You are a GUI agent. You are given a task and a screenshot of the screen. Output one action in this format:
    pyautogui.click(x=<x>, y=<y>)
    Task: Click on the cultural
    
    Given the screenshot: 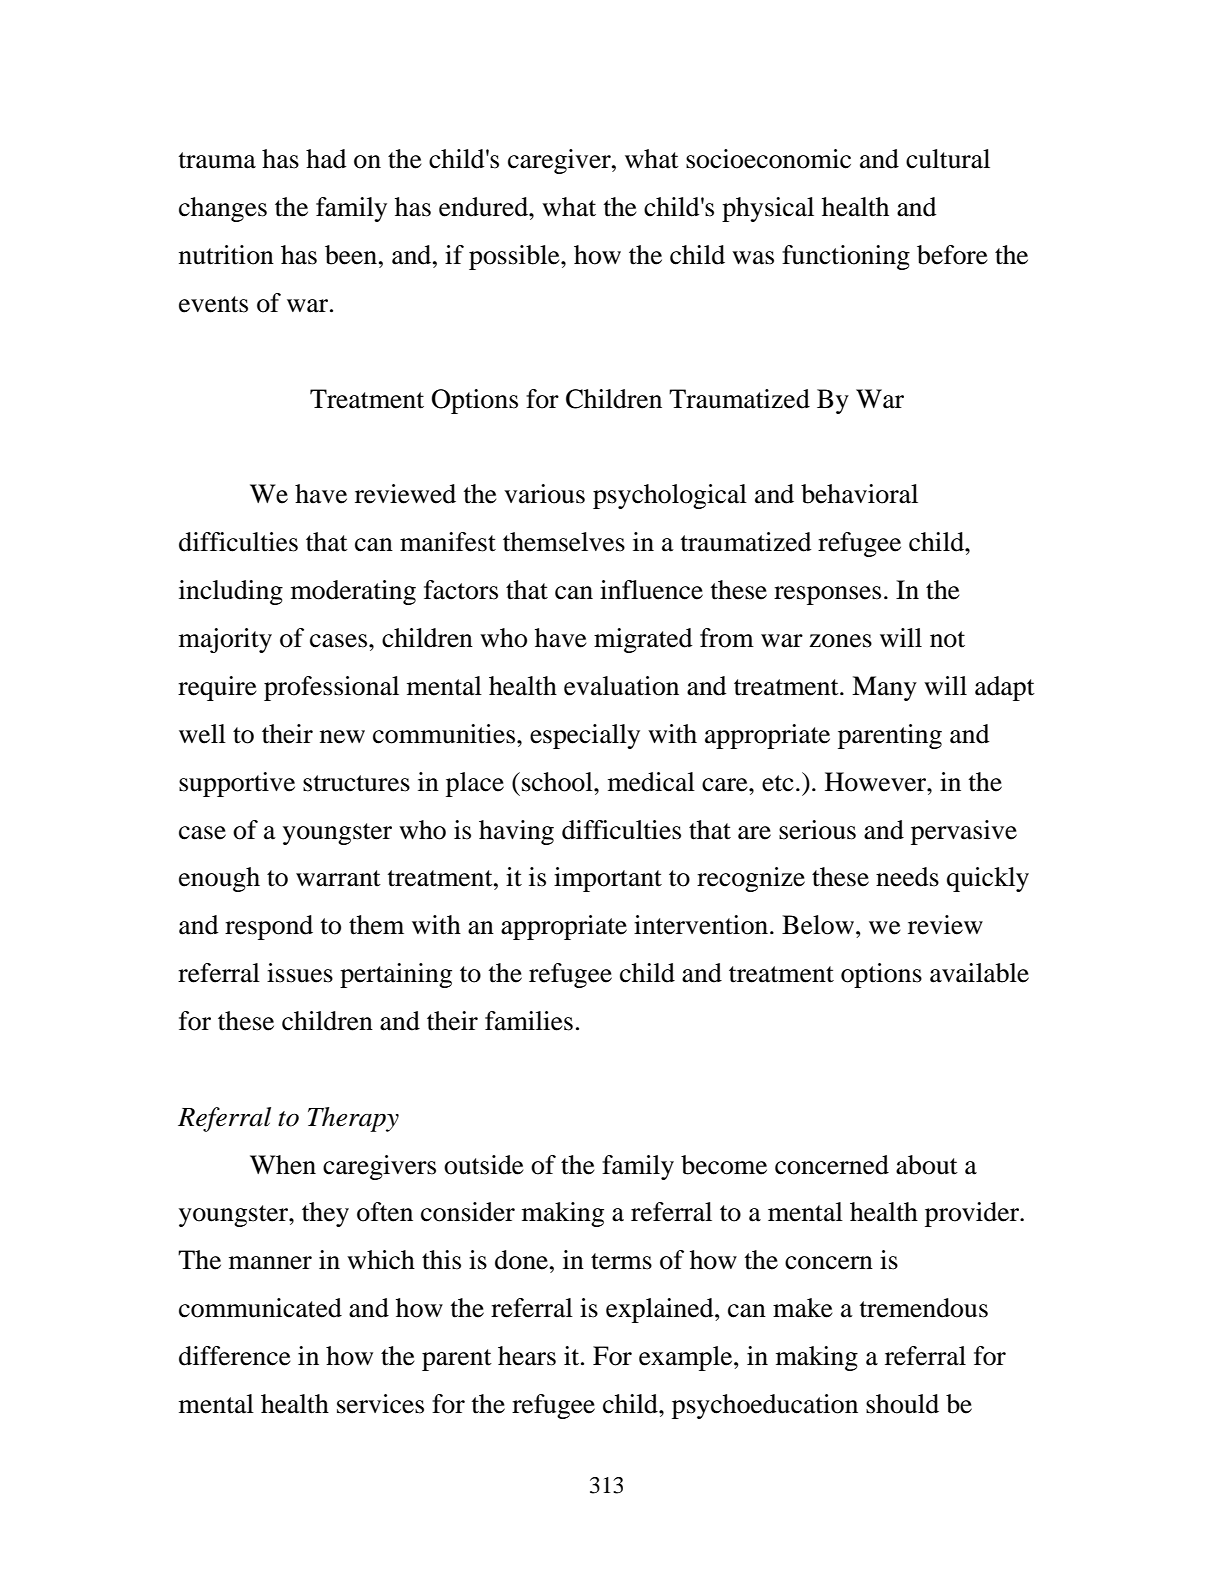 What is the action you would take?
    pyautogui.click(x=948, y=159)
